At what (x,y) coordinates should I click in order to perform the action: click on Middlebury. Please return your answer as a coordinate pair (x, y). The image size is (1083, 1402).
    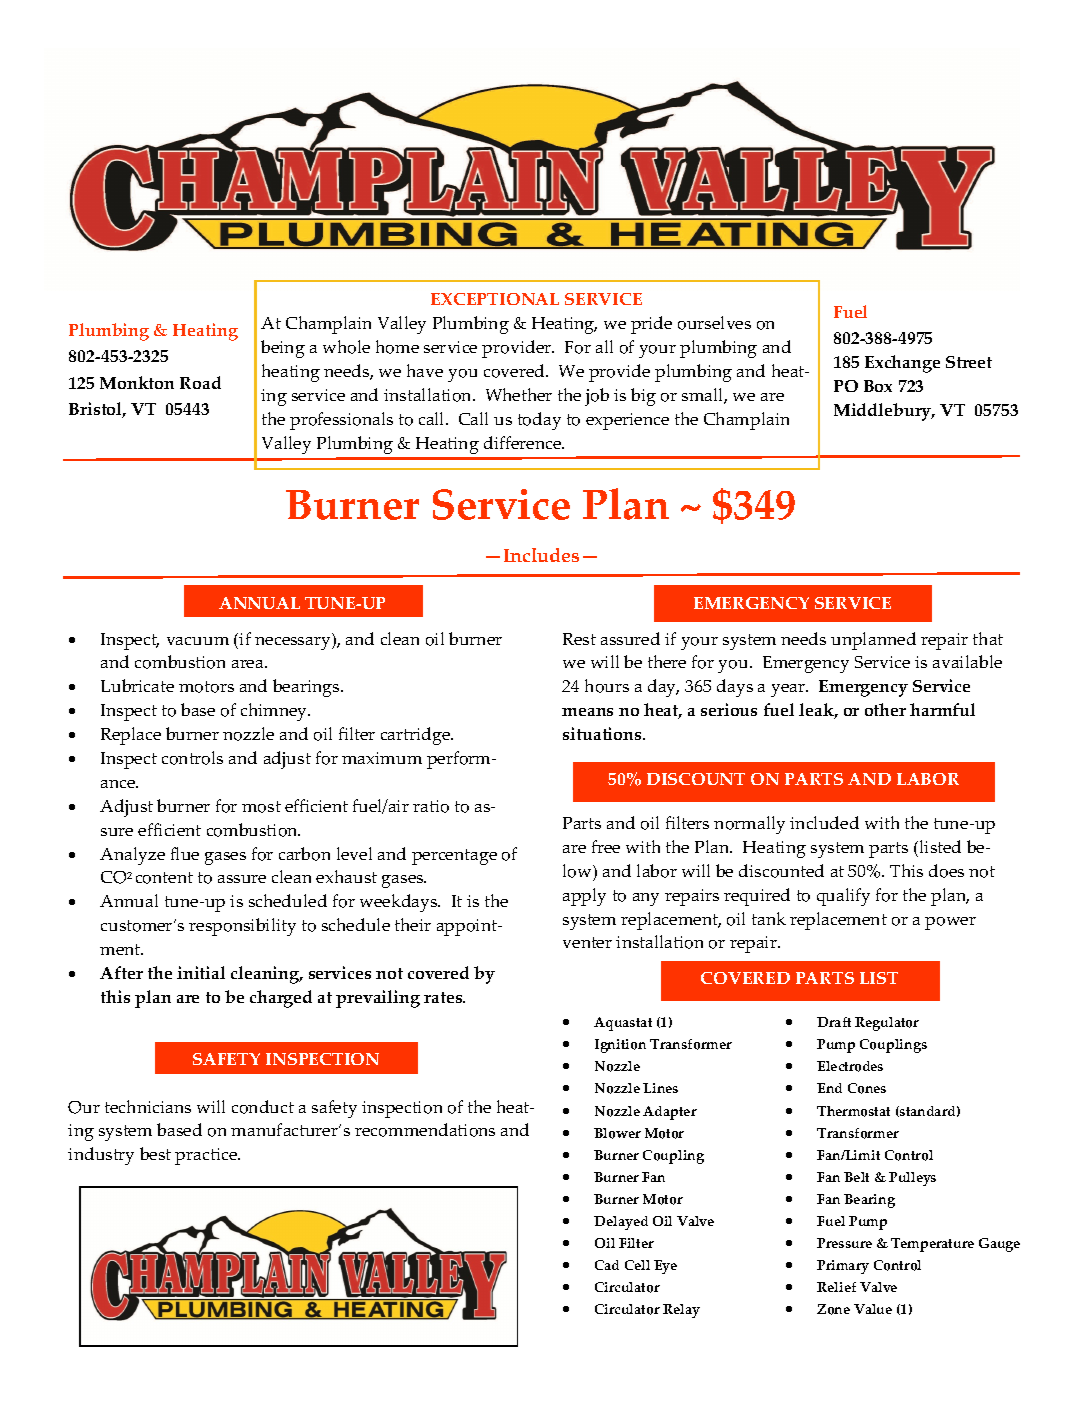
    Looking at the image, I should click on (884, 412).
